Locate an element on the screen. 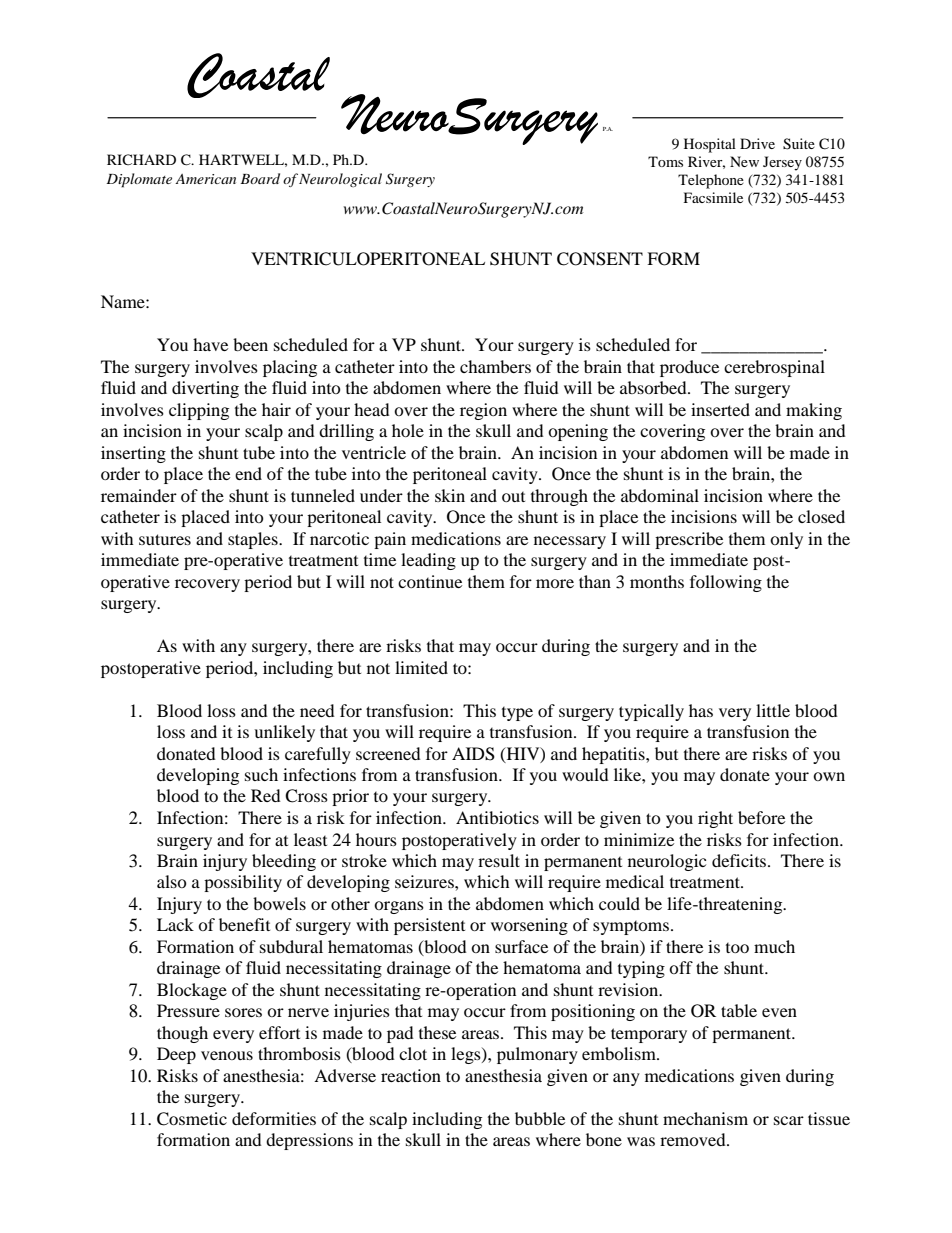  skin is located at coordinates (450, 495).
